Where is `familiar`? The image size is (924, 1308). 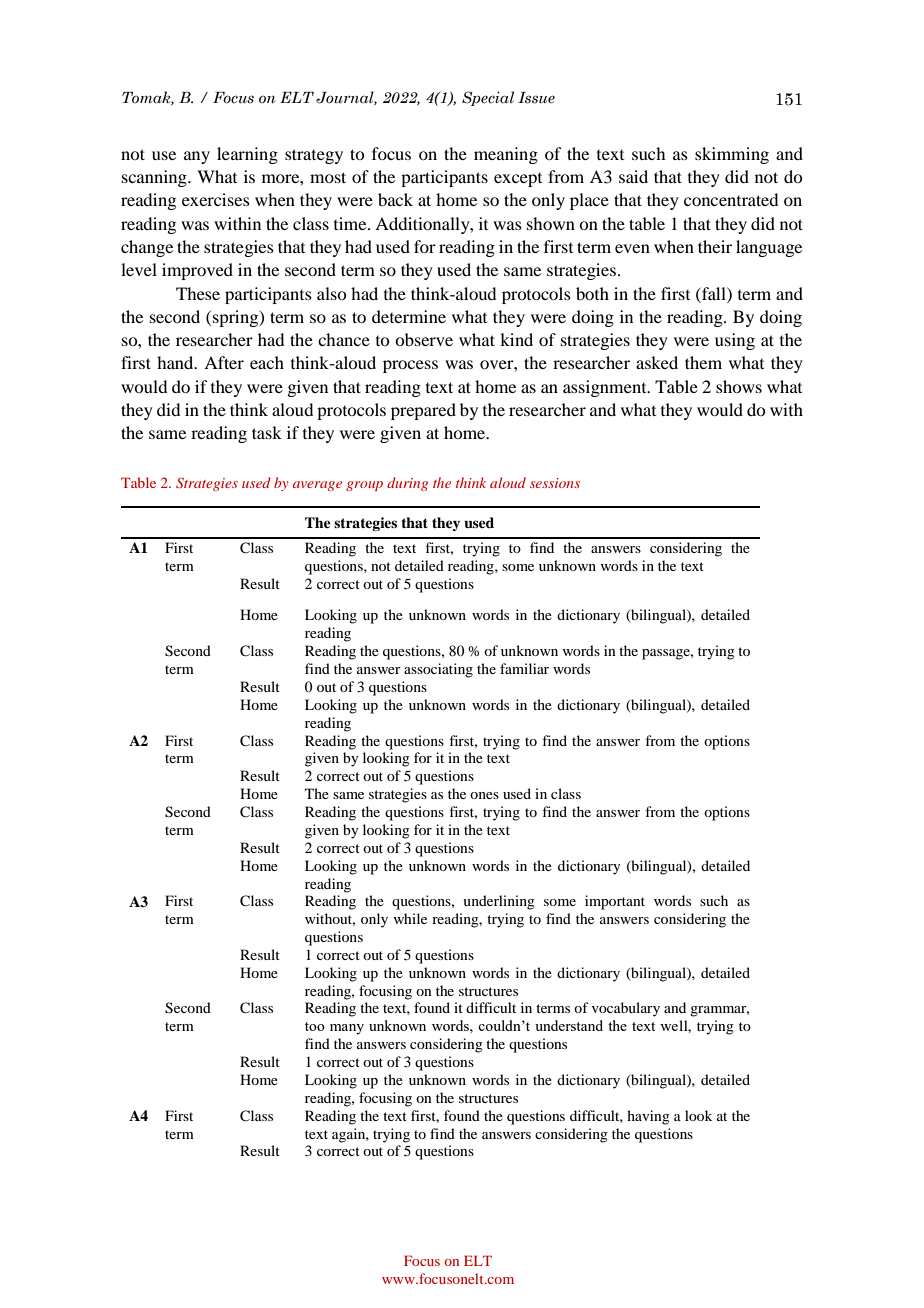 familiar is located at coordinates (524, 668).
